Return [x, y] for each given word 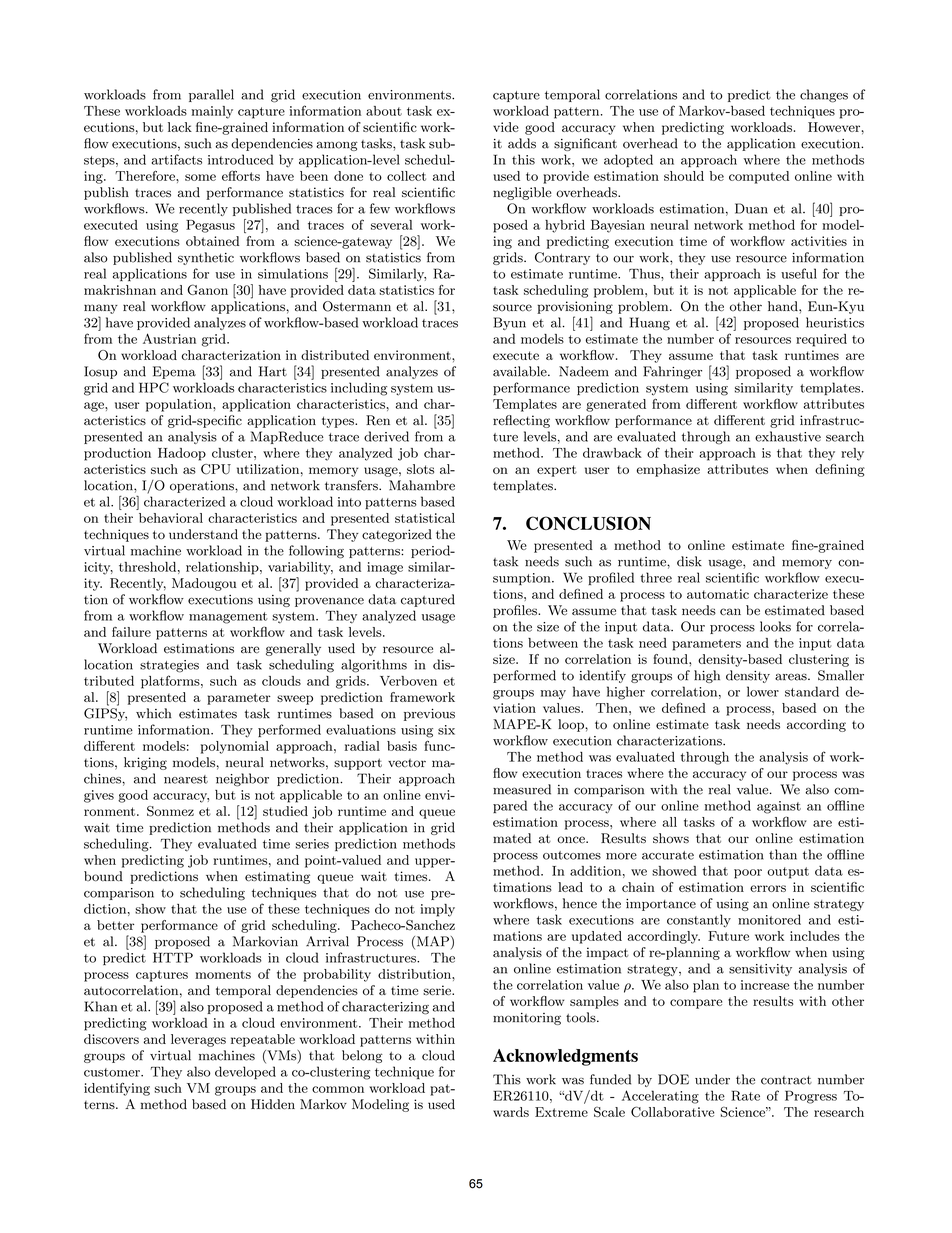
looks [775, 626]
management [228, 618]
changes [824, 96]
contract [786, 1080]
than [783, 854]
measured [522, 789]
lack [180, 127]
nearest [186, 779]
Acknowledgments [565, 1057]
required [821, 340]
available [521, 371]
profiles [516, 611]
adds [522, 143]
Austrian [169, 338]
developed [245, 1072]
